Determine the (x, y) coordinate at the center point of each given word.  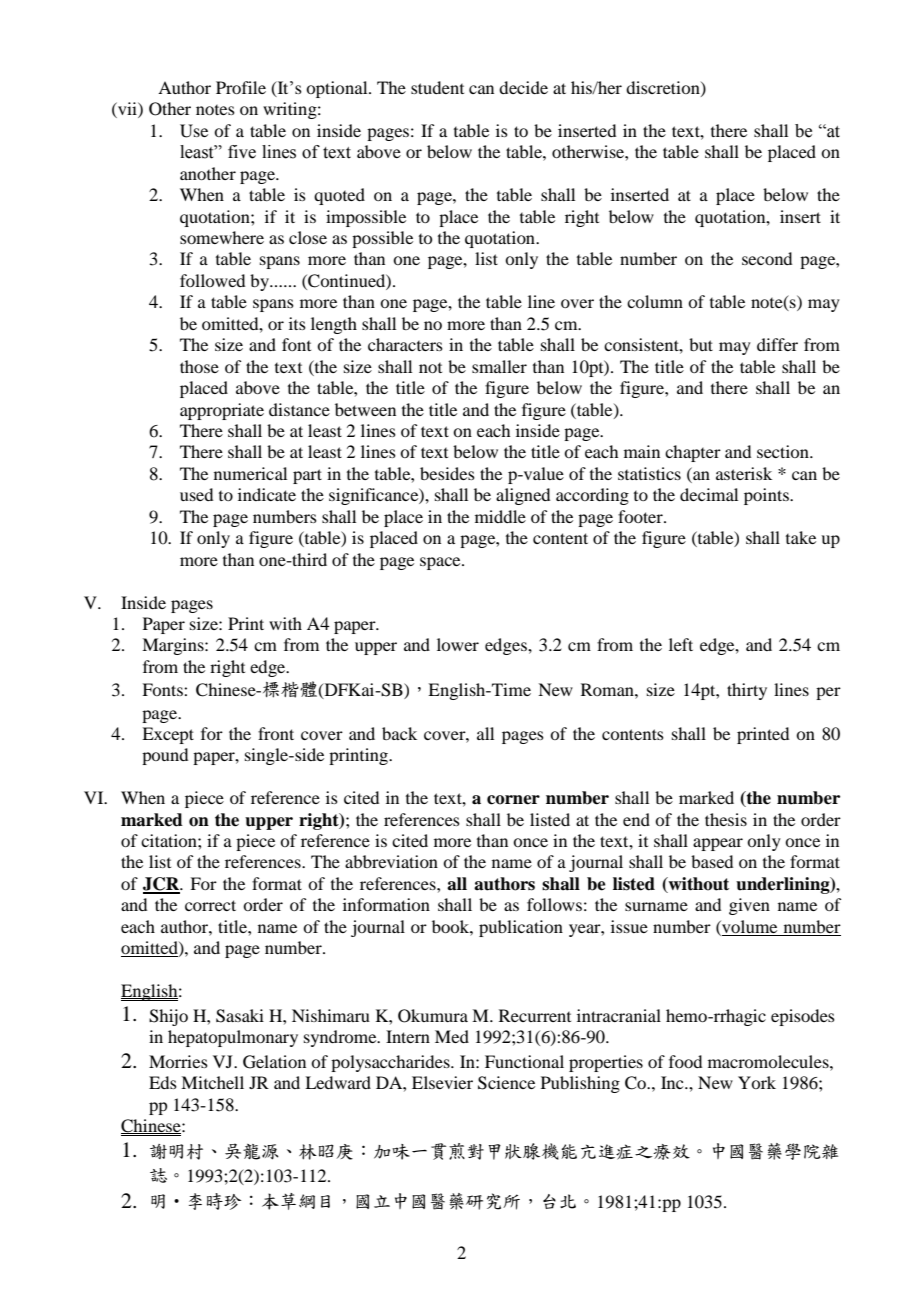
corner (513, 800)
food (685, 1061)
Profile (241, 87)
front (276, 733)
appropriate (222, 411)
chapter (693, 453)
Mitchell (212, 1082)
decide (523, 87)
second (767, 258)
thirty (747, 691)
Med (452, 1036)
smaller (499, 366)
